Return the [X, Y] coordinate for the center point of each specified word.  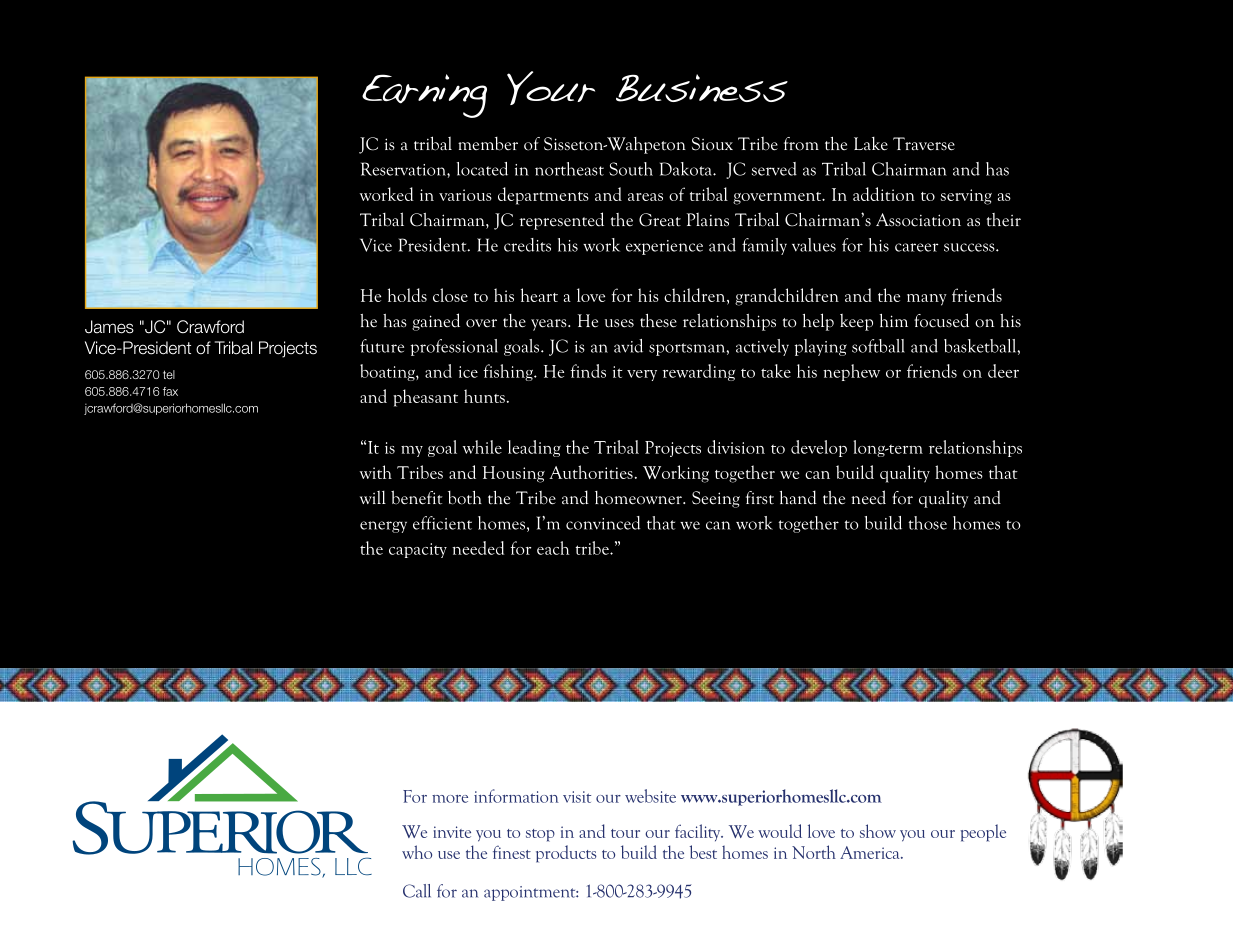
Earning [424, 96]
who [417, 852]
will [373, 497]
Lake [871, 144]
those [927, 523]
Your [551, 88]
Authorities [591, 472]
